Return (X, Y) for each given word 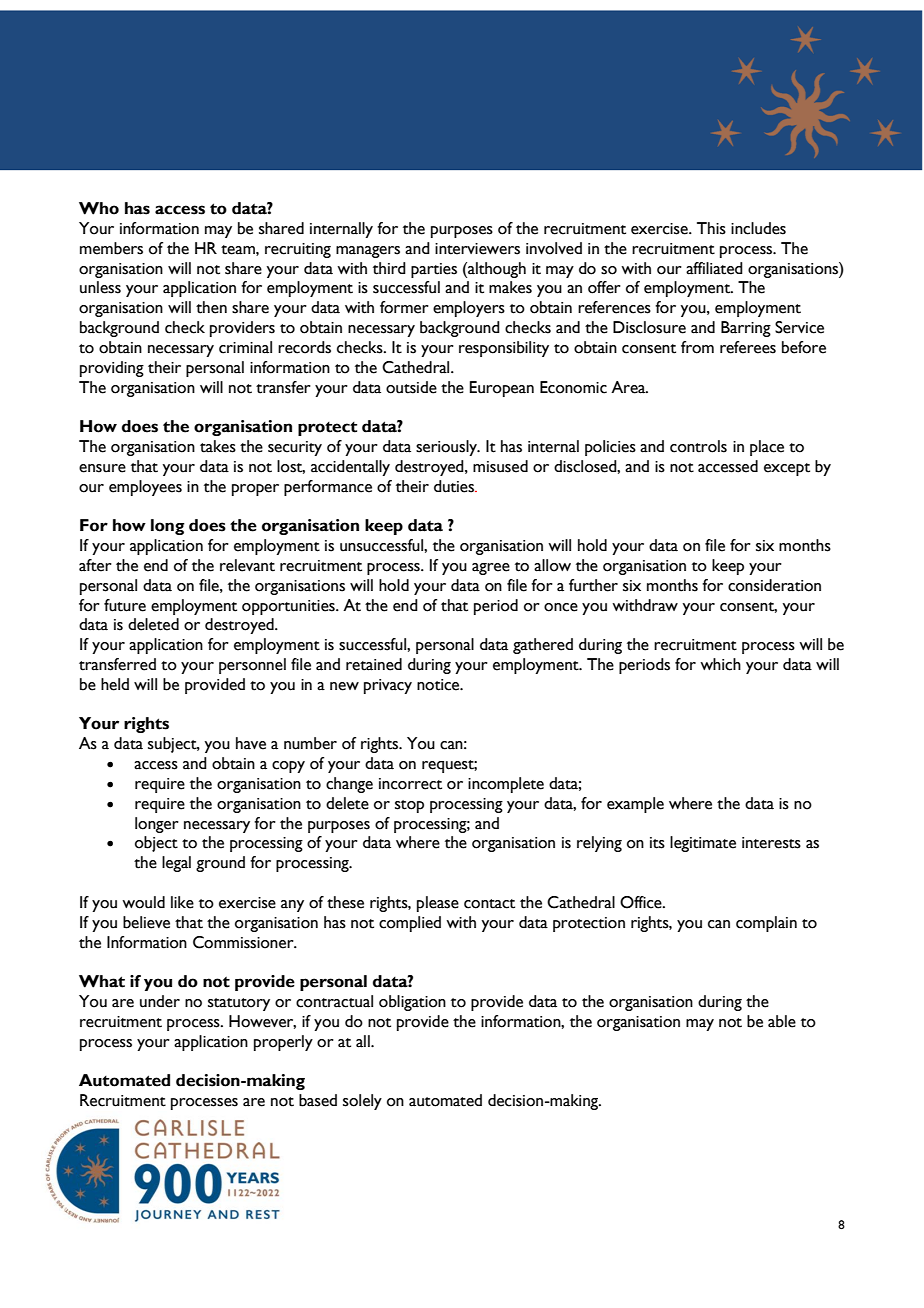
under (160, 1001)
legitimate (703, 844)
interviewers (477, 249)
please (438, 904)
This (711, 228)
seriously (447, 448)
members (111, 248)
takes (218, 446)
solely (362, 1102)
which (720, 664)
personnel (252, 666)
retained (374, 664)
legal (176, 864)
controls (698, 446)
